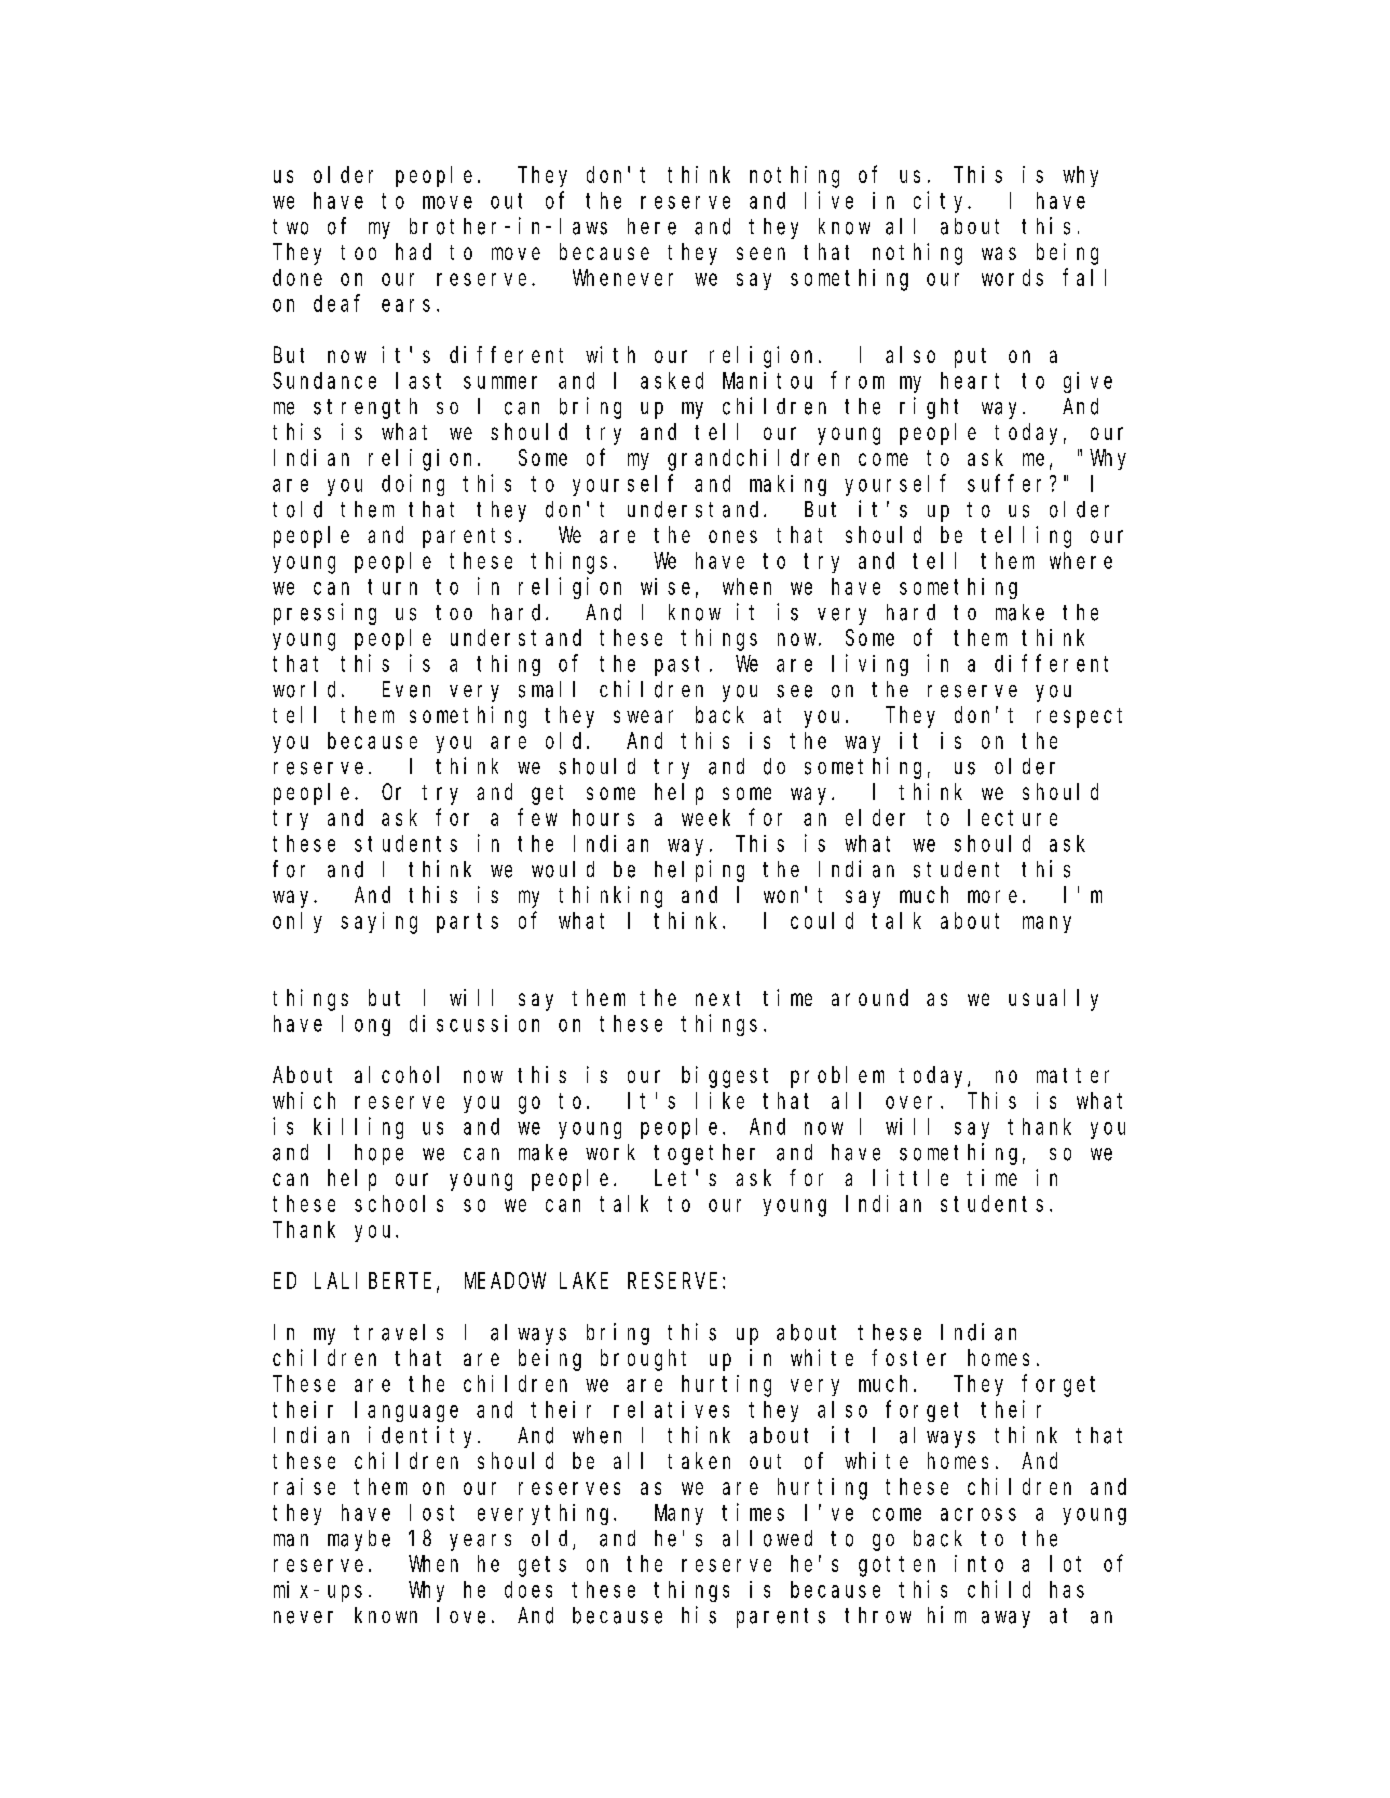 This page has height=1798, width=1390. I want to click on making, so click(788, 485).
